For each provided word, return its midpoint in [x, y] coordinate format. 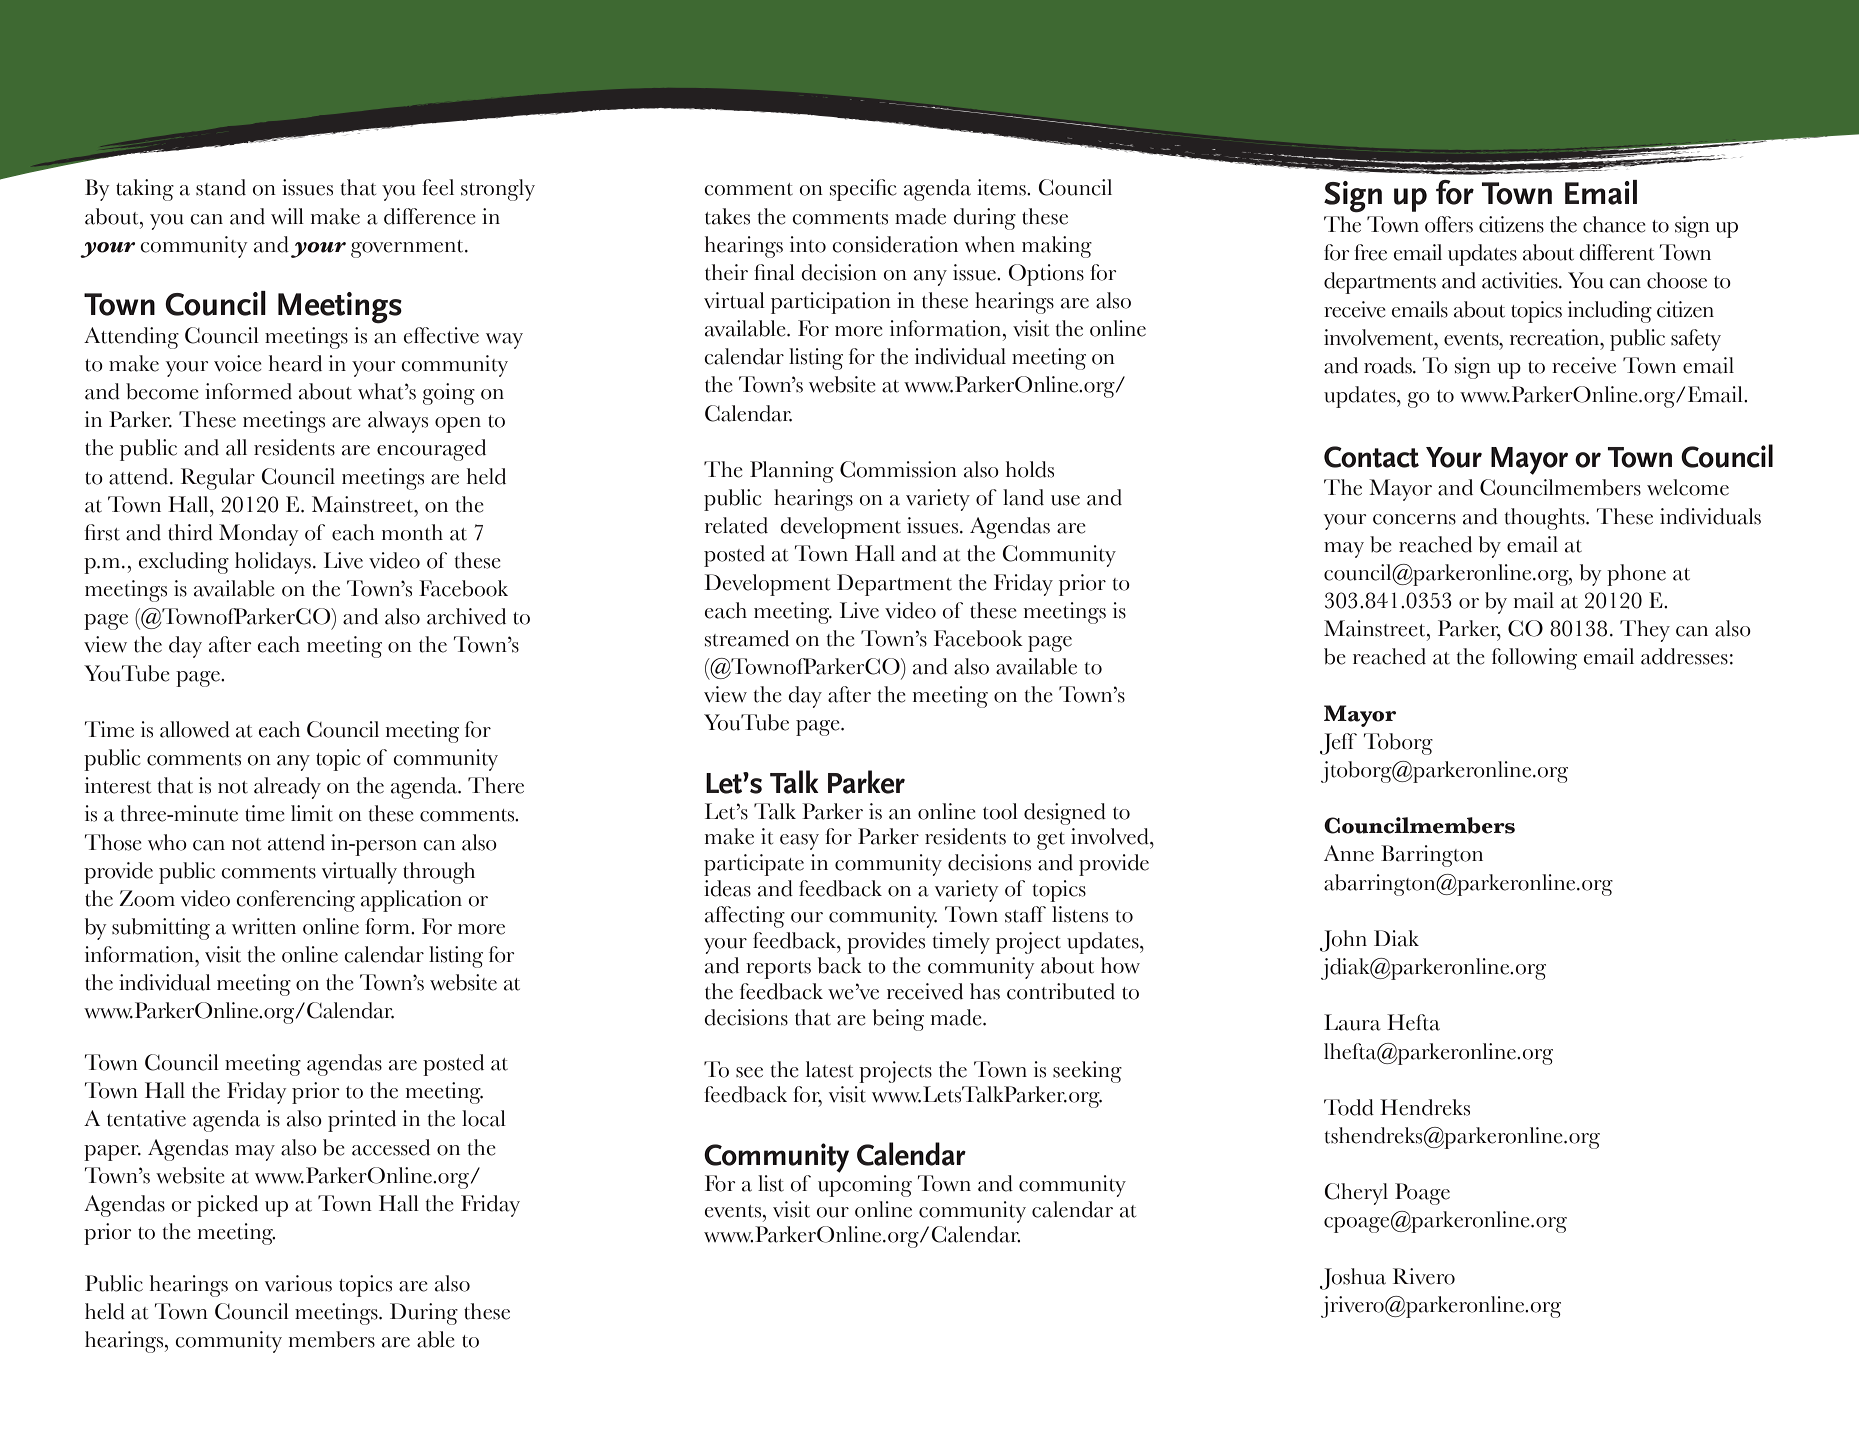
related [736, 525]
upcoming [865, 1186]
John [1343, 941]
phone [1636, 575]
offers [1449, 224]
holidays [274, 563]
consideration [895, 244]
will [287, 216]
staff [1025, 914]
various [298, 1283]
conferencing [295, 901]
